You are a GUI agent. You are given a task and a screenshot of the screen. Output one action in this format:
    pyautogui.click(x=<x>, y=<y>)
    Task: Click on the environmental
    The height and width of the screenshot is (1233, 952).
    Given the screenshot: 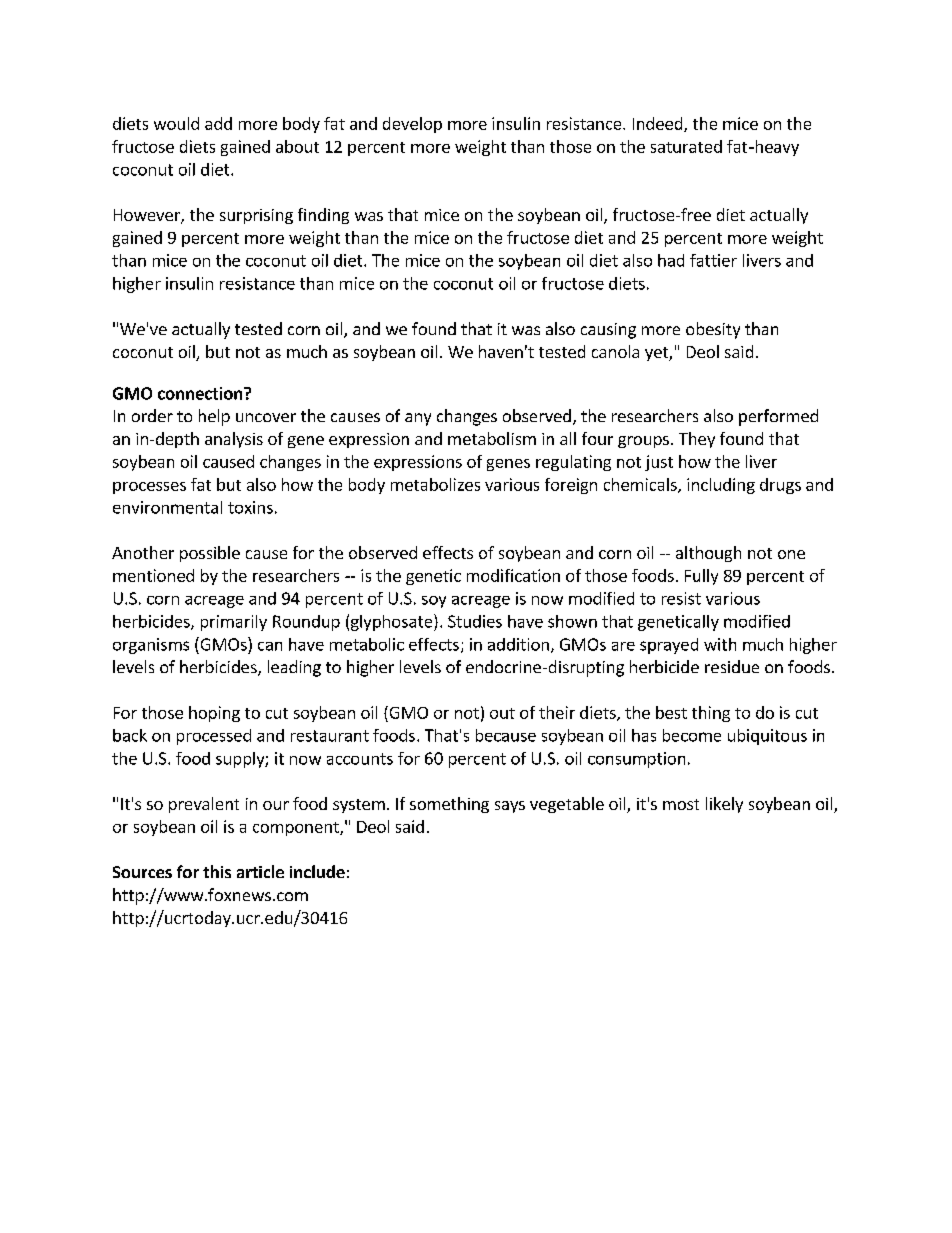 What is the action you would take?
    pyautogui.click(x=167, y=507)
